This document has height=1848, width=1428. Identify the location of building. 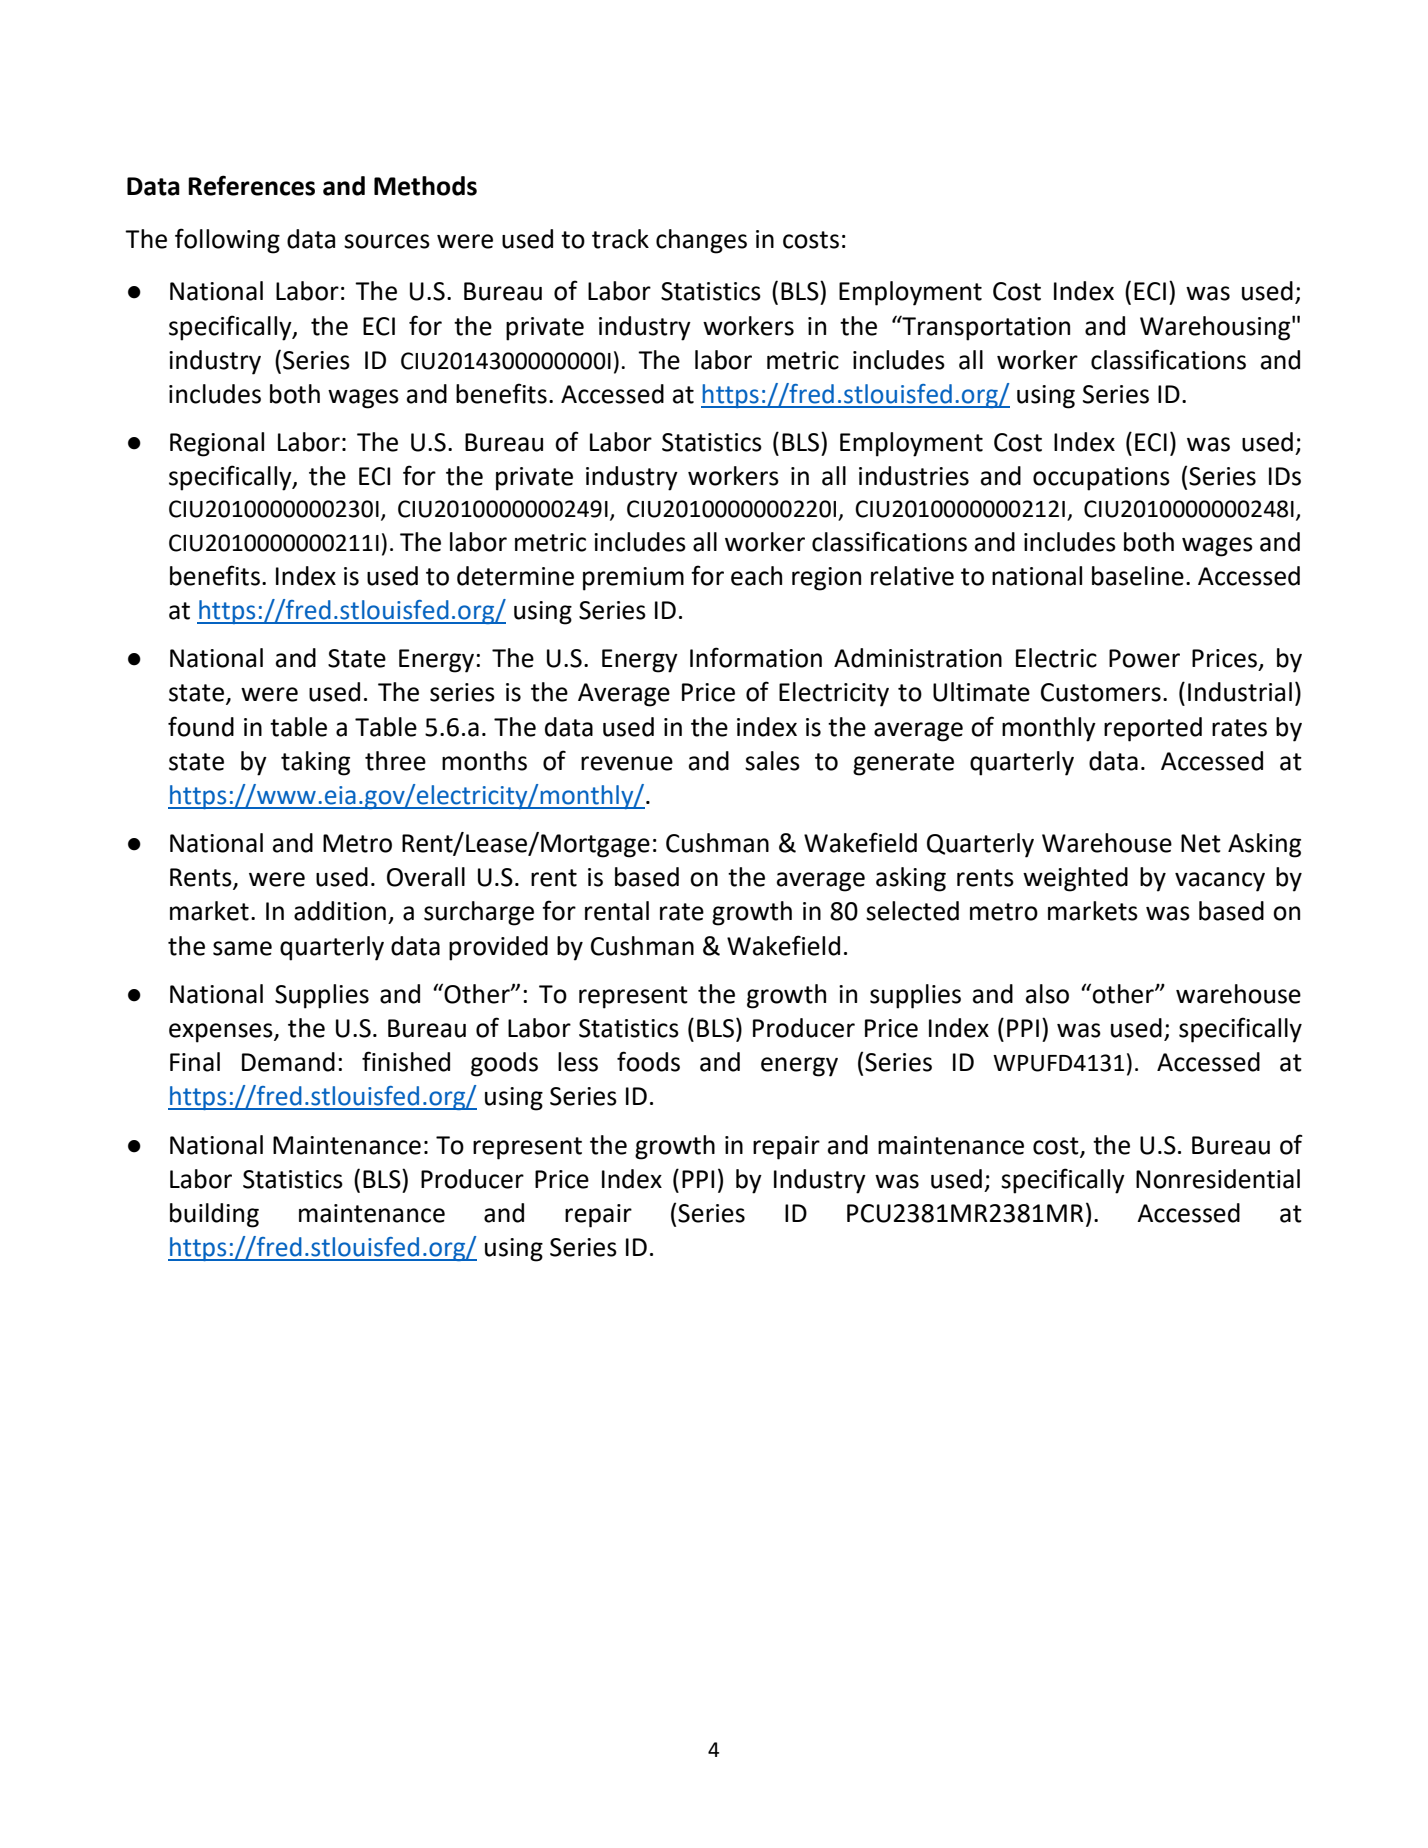
(214, 1215).
